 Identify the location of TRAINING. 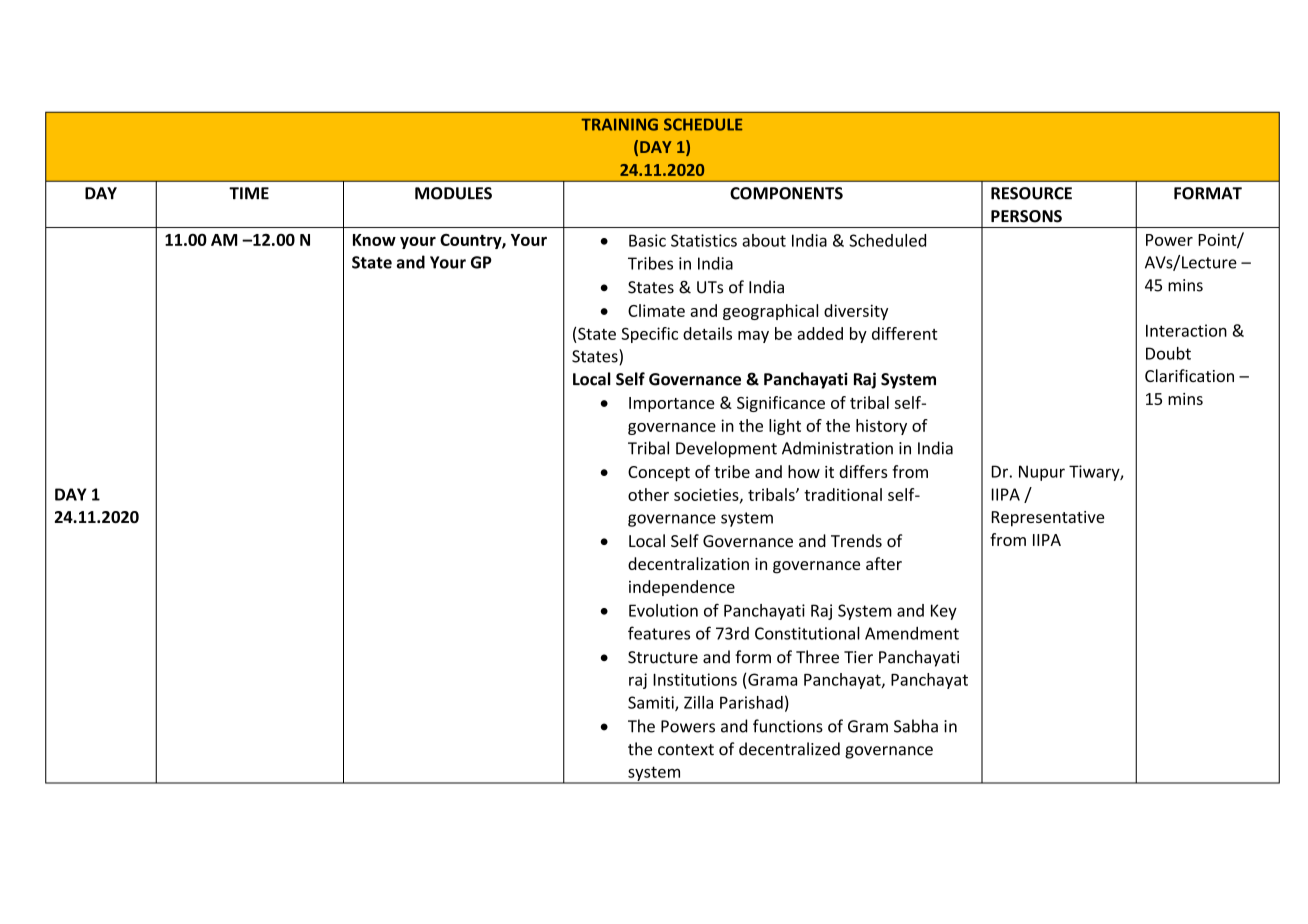
(619, 124).
